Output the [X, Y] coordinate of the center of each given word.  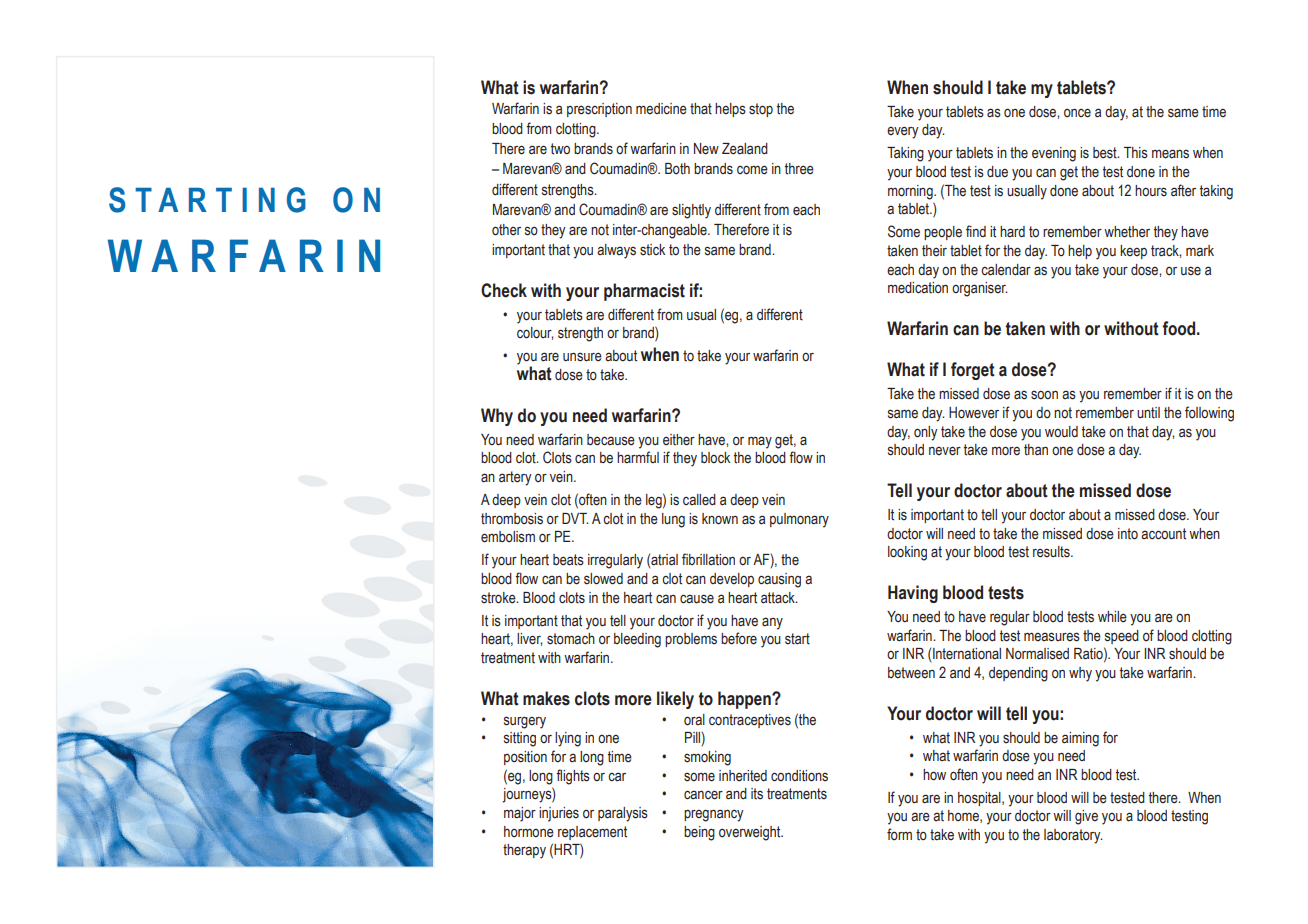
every [903, 133]
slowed [603, 579]
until [1148, 413]
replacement [592, 833]
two [560, 149]
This [1136, 153]
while [1112, 617]
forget [973, 371]
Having [913, 594]
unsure [582, 357]
